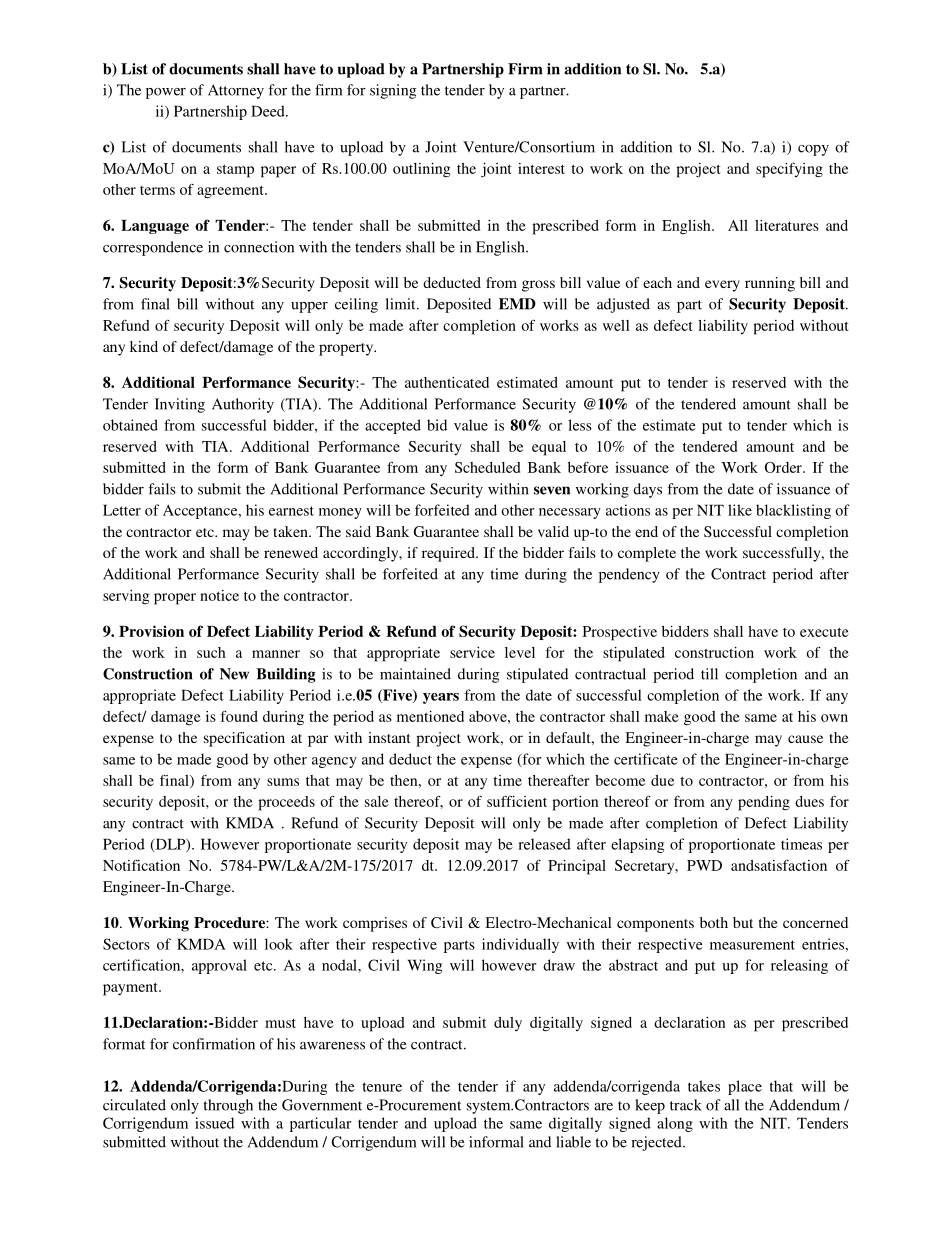 The width and height of the document is (952, 1233). Describe the element at coordinates (236, 91) in the document. I see `Attorney` at that location.
